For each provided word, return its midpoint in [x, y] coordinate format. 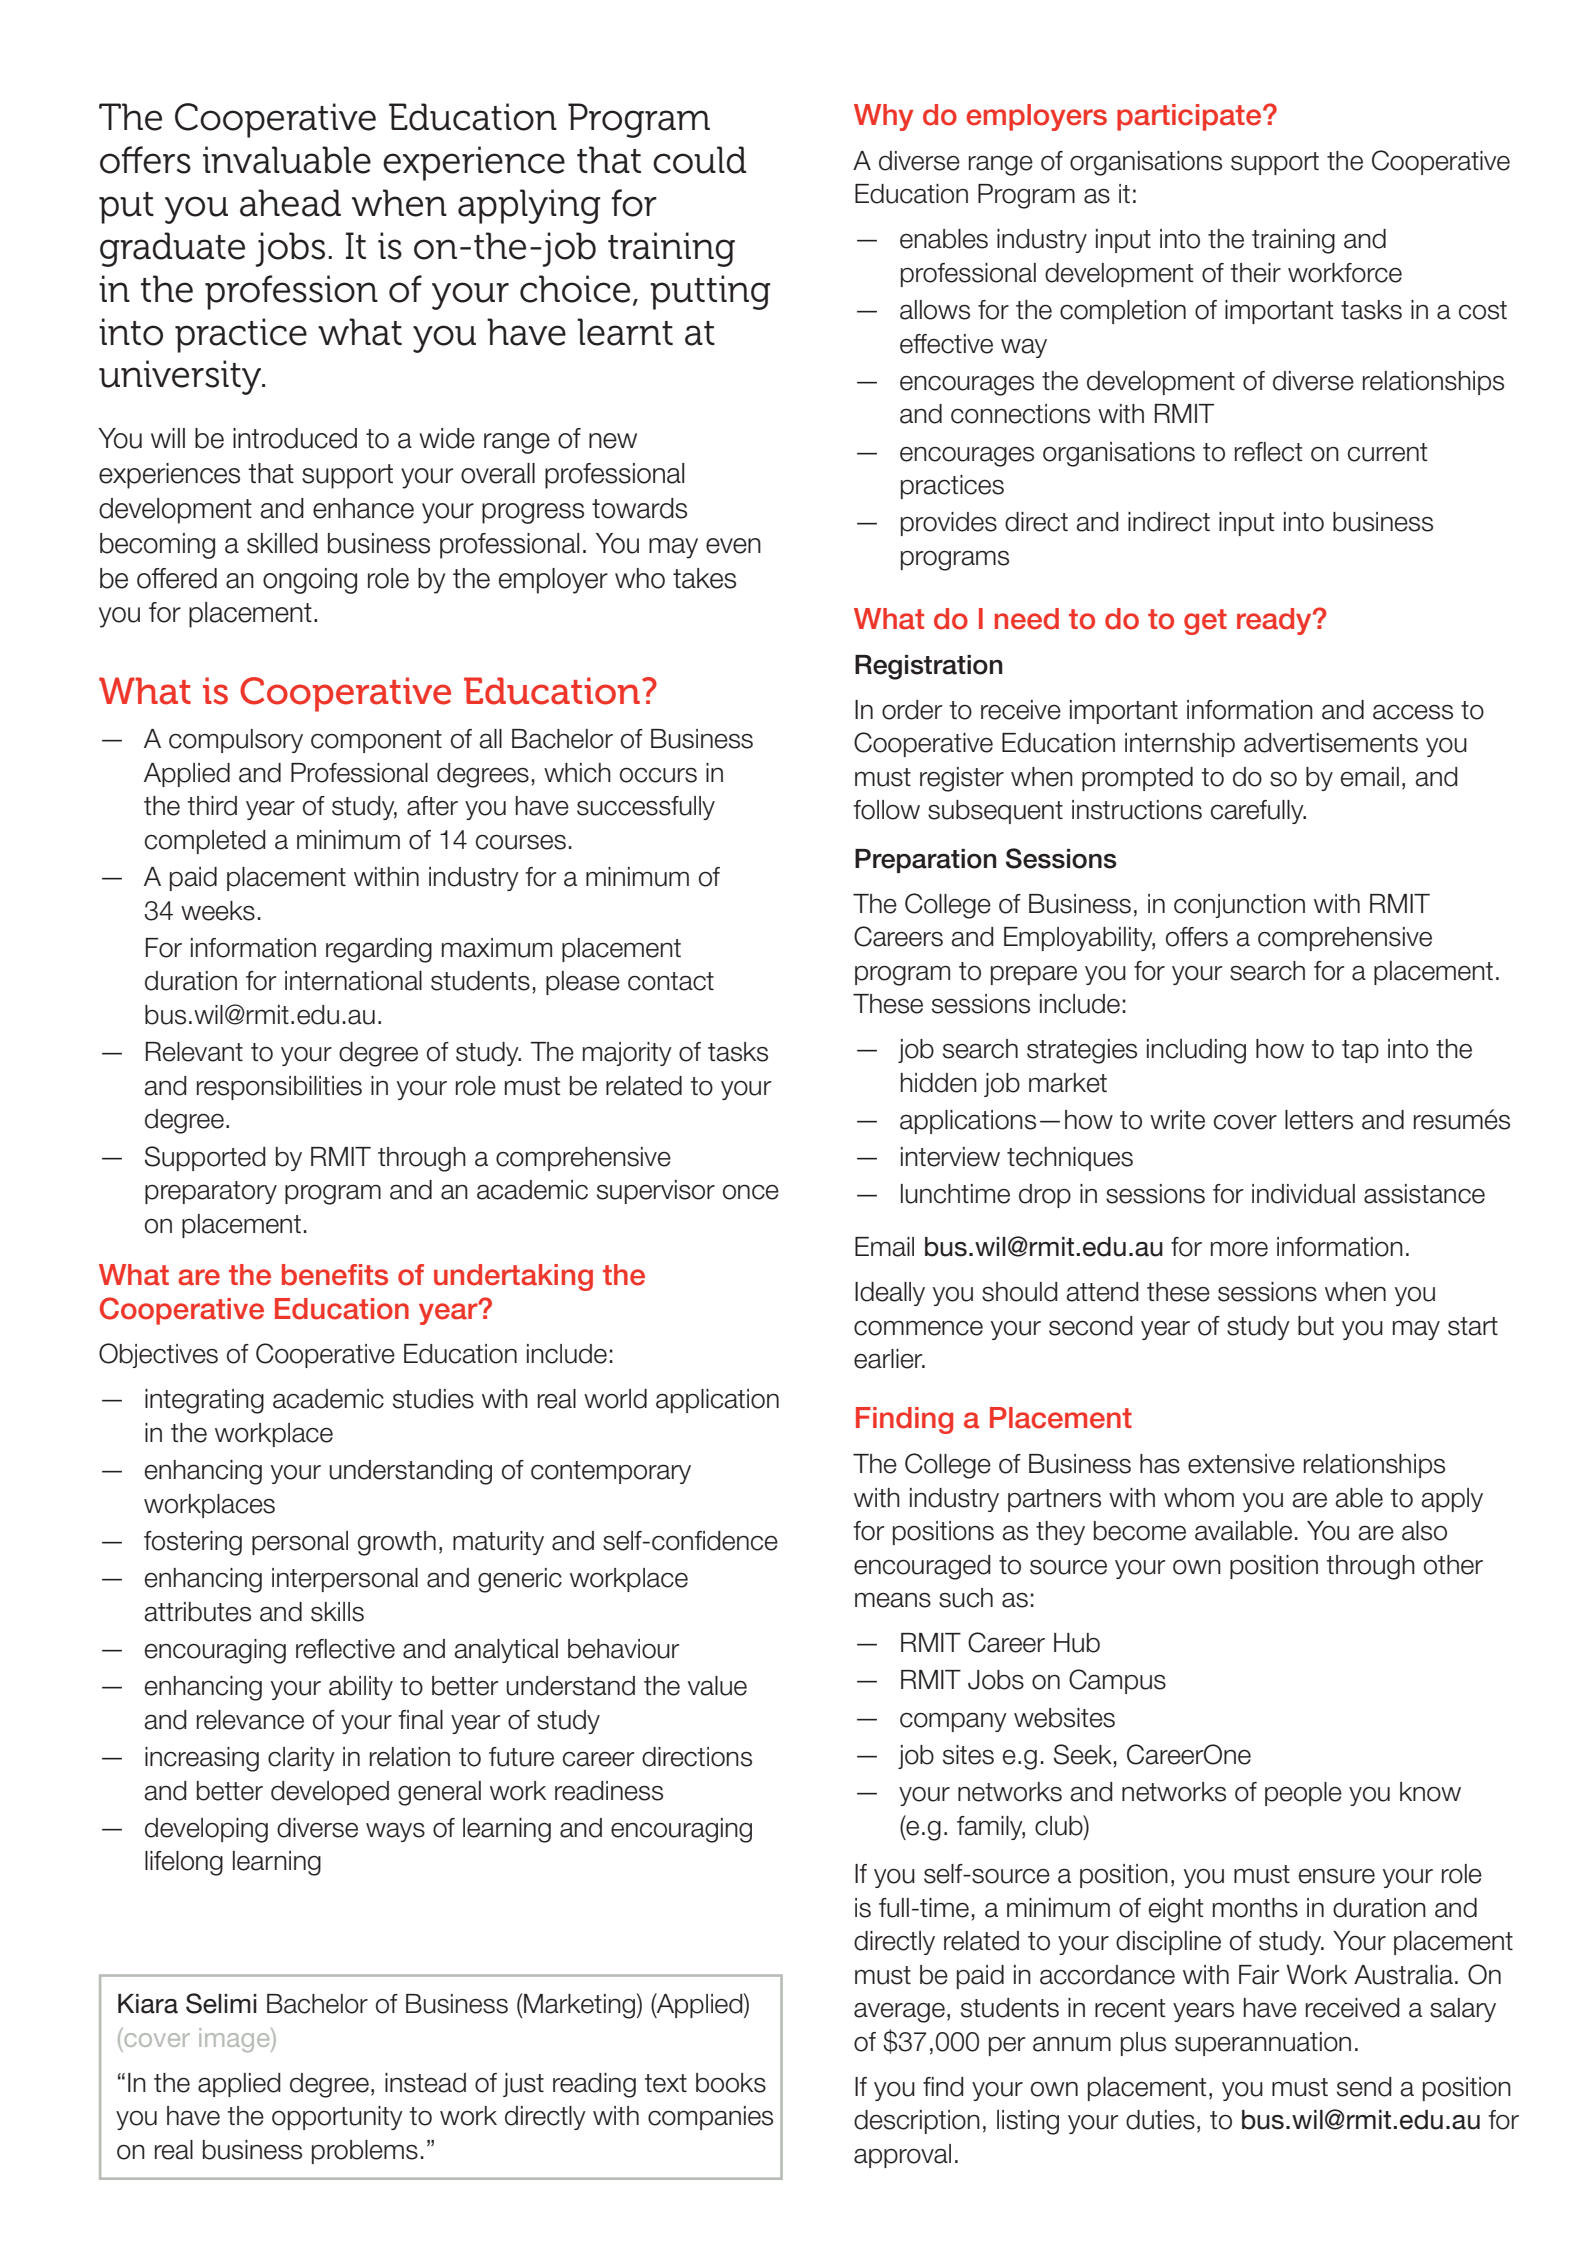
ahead [290, 203]
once [751, 1192]
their [1256, 273]
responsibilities [279, 1088]
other [1453, 1565]
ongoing [310, 581]
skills [337, 1612]
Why [883, 117]
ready [1275, 621]
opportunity [337, 2118]
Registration [929, 667]
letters [1319, 1120]
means [893, 1600]
